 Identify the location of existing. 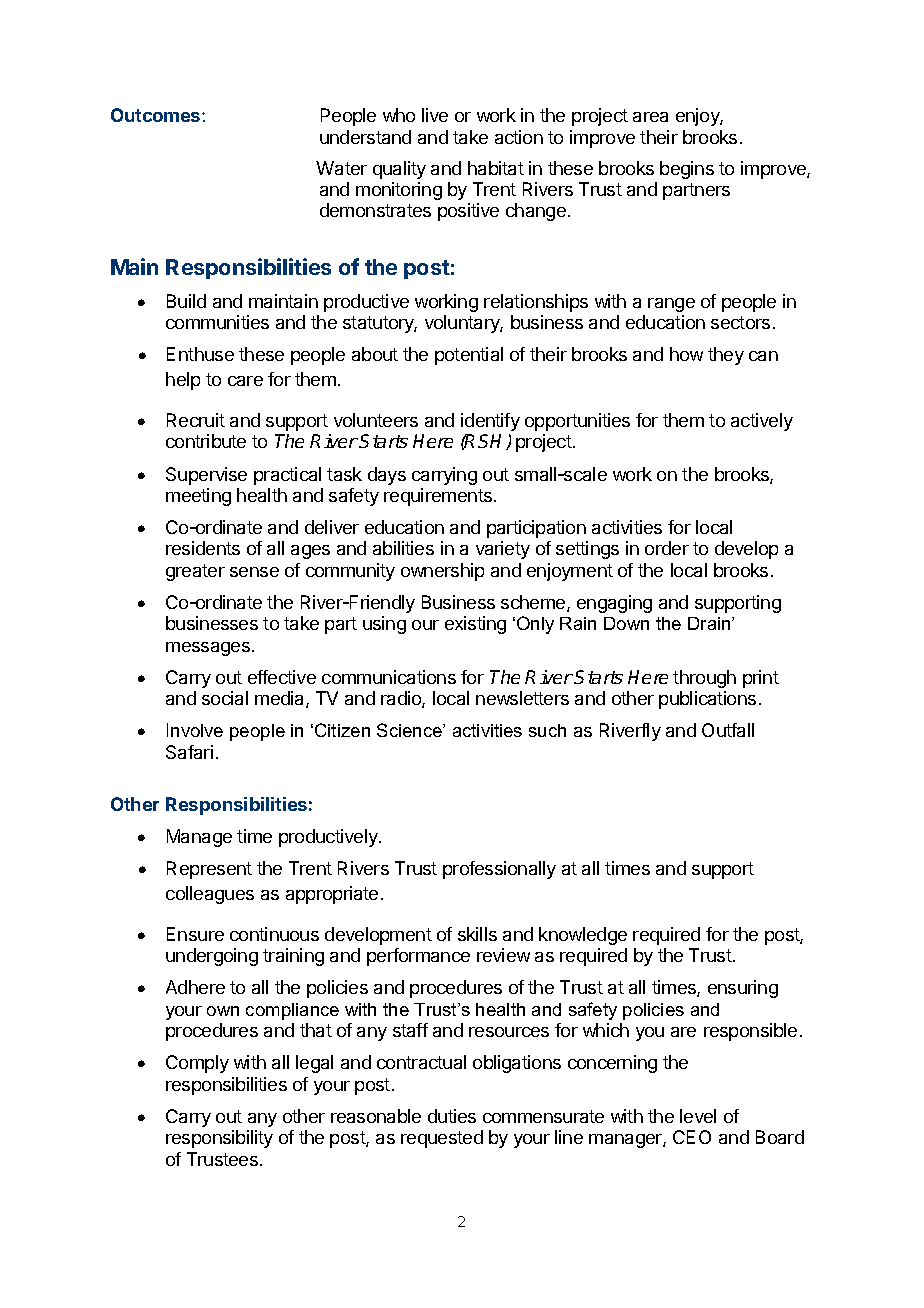
(475, 625).
